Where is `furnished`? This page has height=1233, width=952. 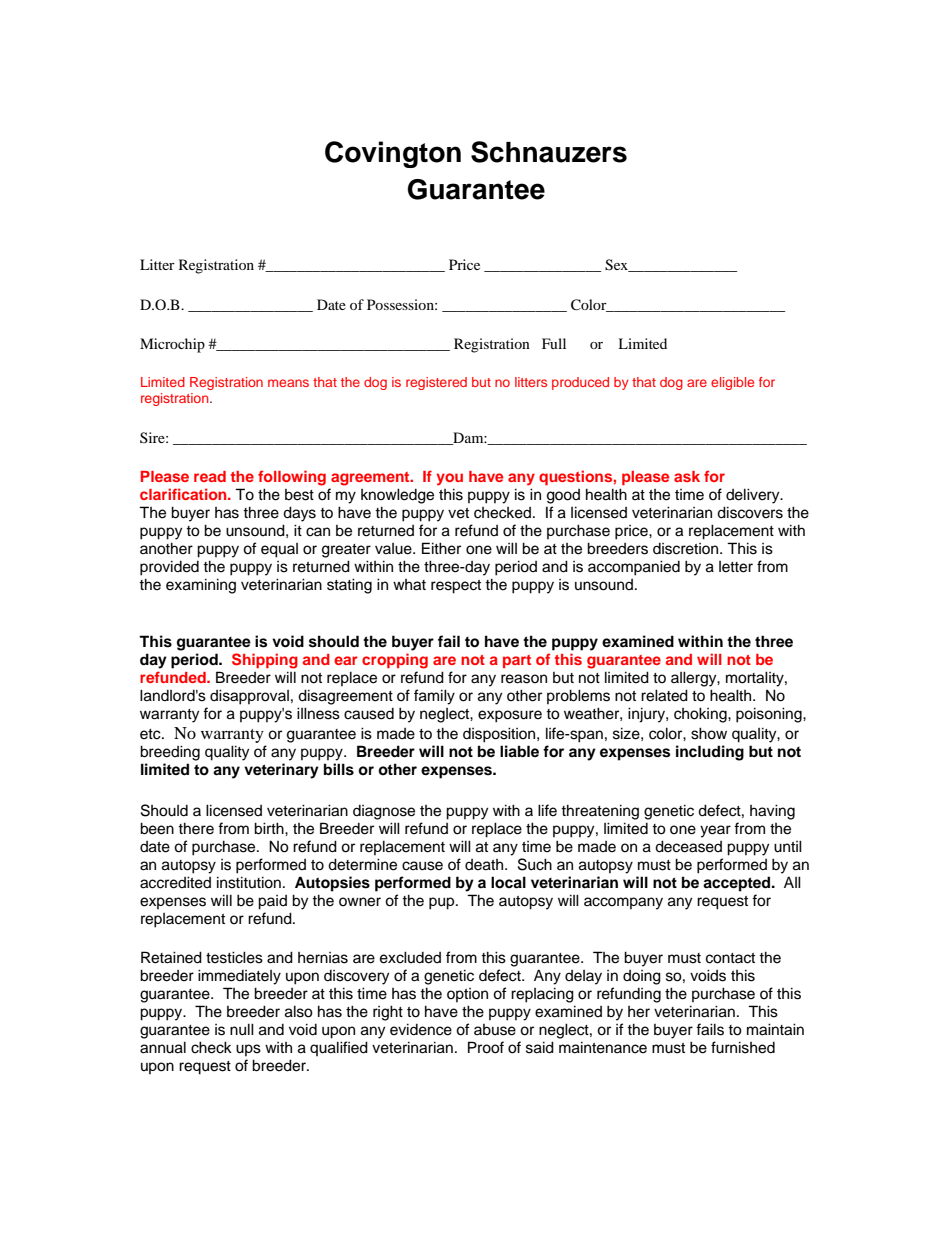 furnished is located at coordinates (743, 1047).
